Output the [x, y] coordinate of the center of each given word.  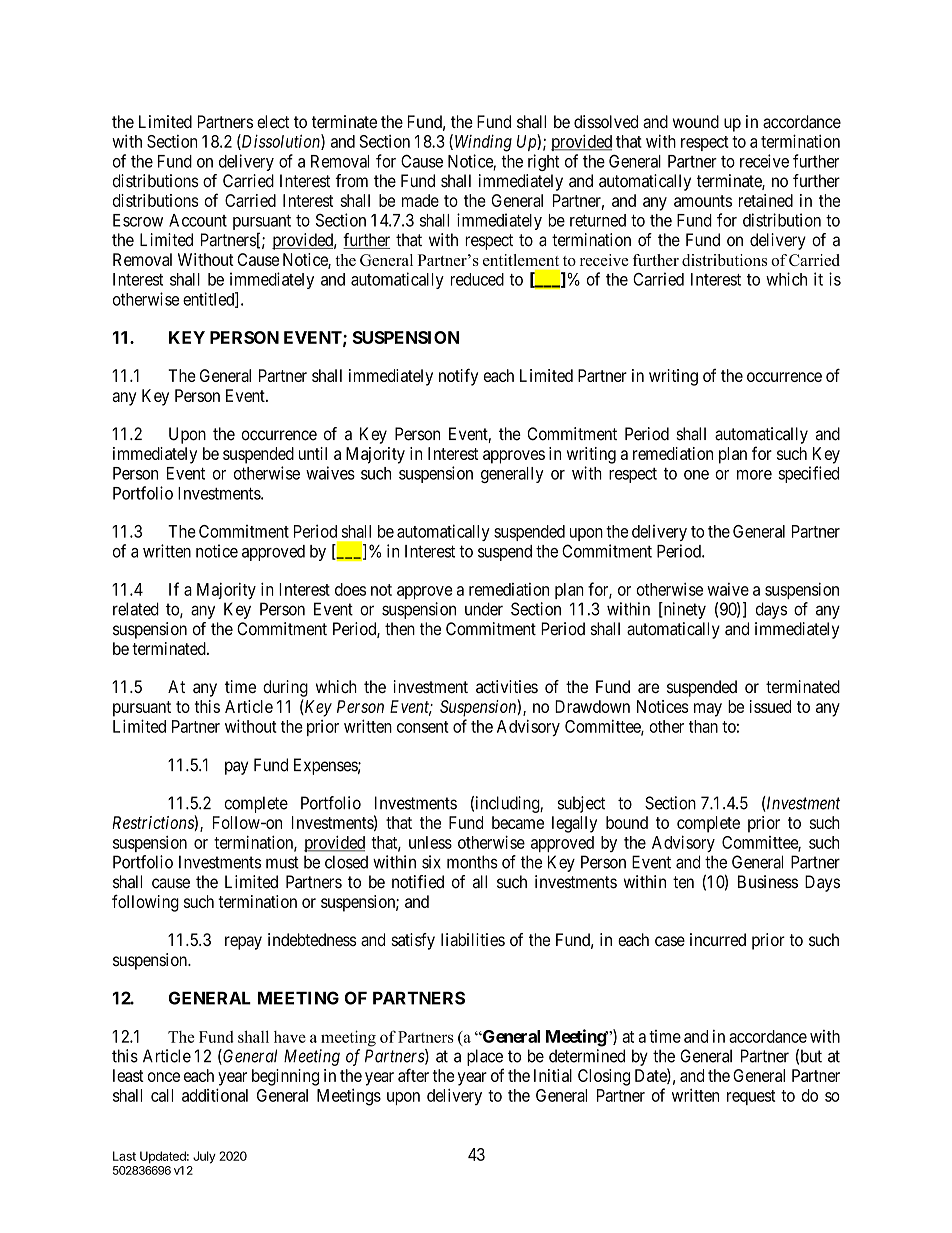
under [484, 609]
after [413, 1075]
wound [696, 121]
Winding [483, 143]
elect [273, 121]
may [708, 710]
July [204, 1157]
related [136, 609]
